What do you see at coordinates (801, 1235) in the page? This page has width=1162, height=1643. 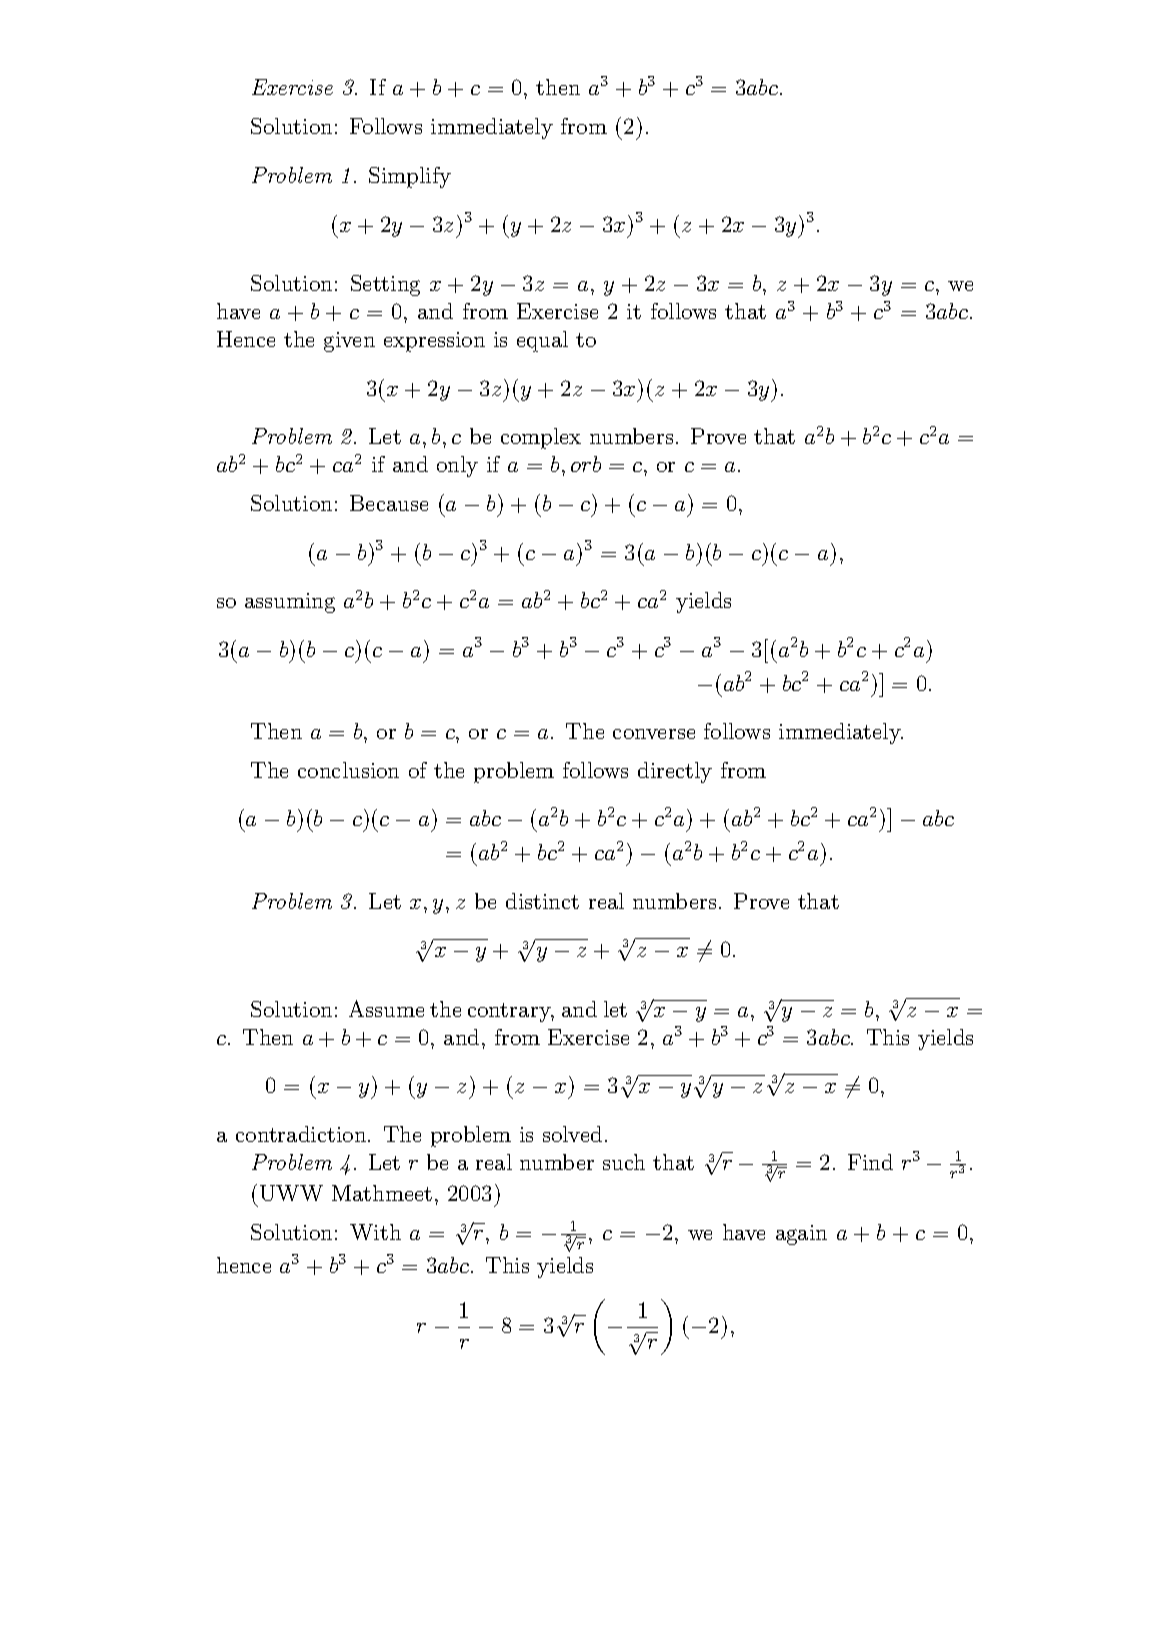 I see `again` at bounding box center [801, 1235].
